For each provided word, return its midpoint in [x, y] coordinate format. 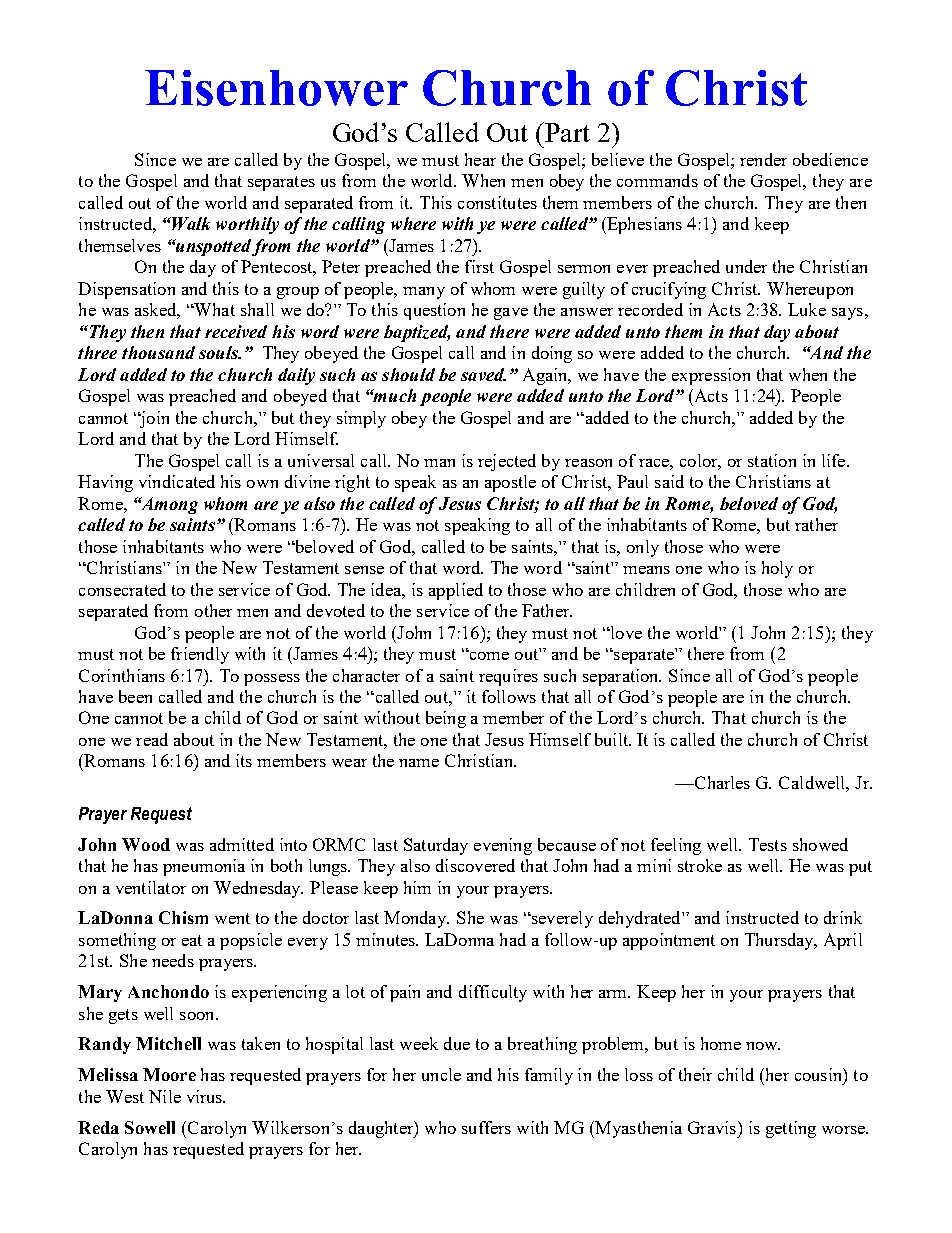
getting [791, 1129]
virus [206, 1096]
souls [219, 352]
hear [480, 159]
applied [456, 591]
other [213, 610]
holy [777, 569]
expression [711, 376]
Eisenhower [276, 88]
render [763, 159]
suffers [486, 1127]
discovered [475, 865]
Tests [768, 844]
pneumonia [204, 867]
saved [483, 374]
